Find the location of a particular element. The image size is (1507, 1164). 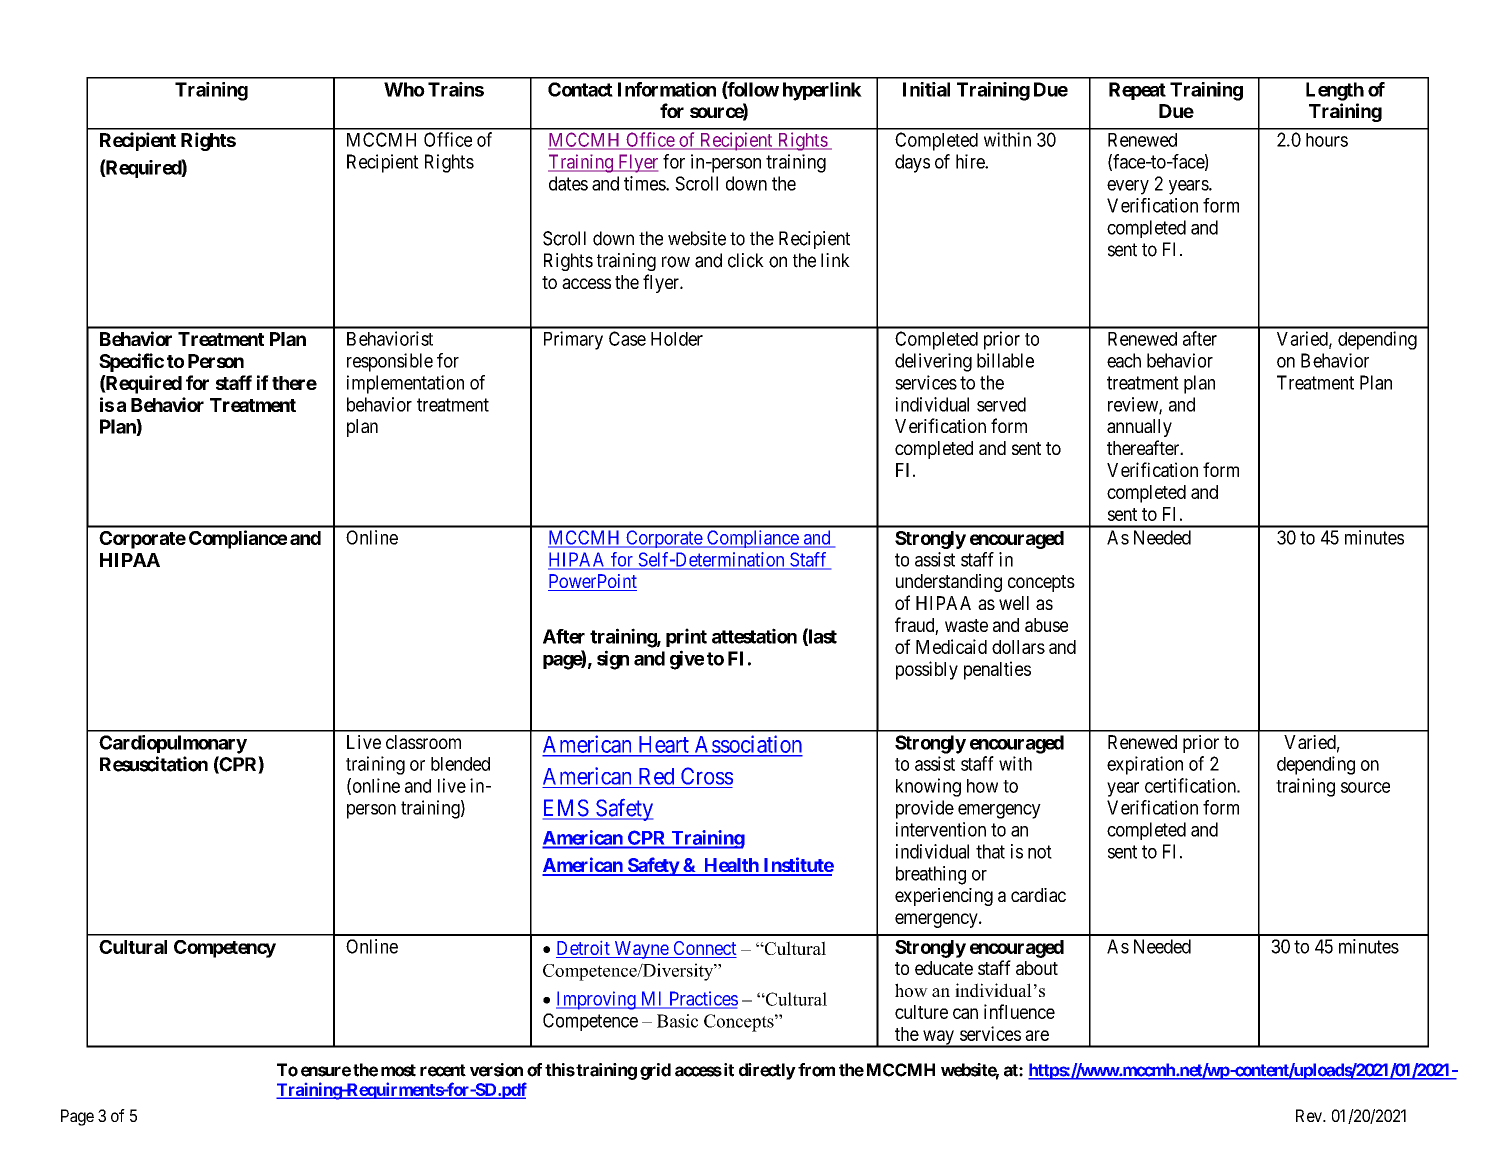

attestation is located at coordinates (754, 636).
